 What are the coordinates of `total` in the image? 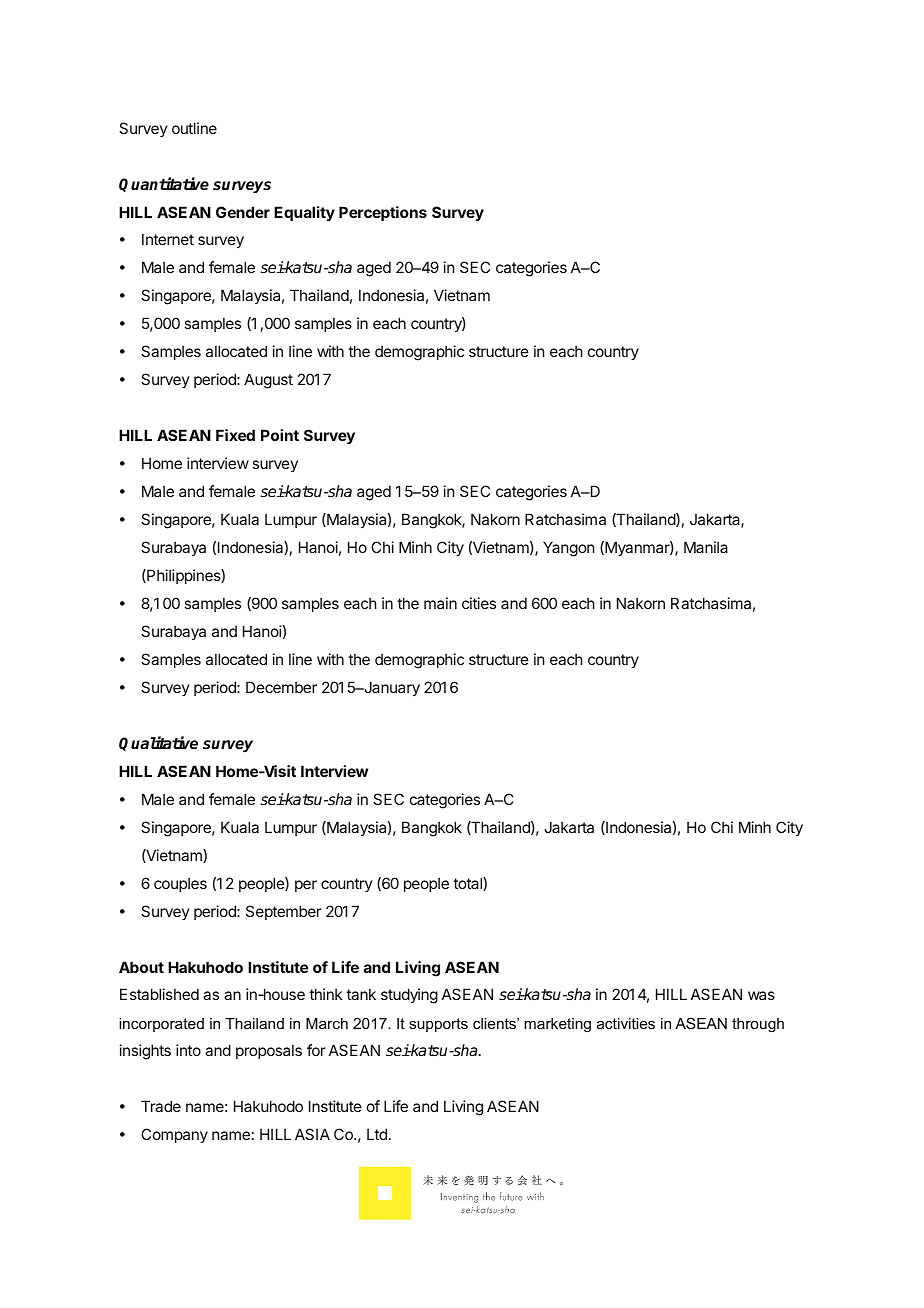 It's located at (468, 884).
